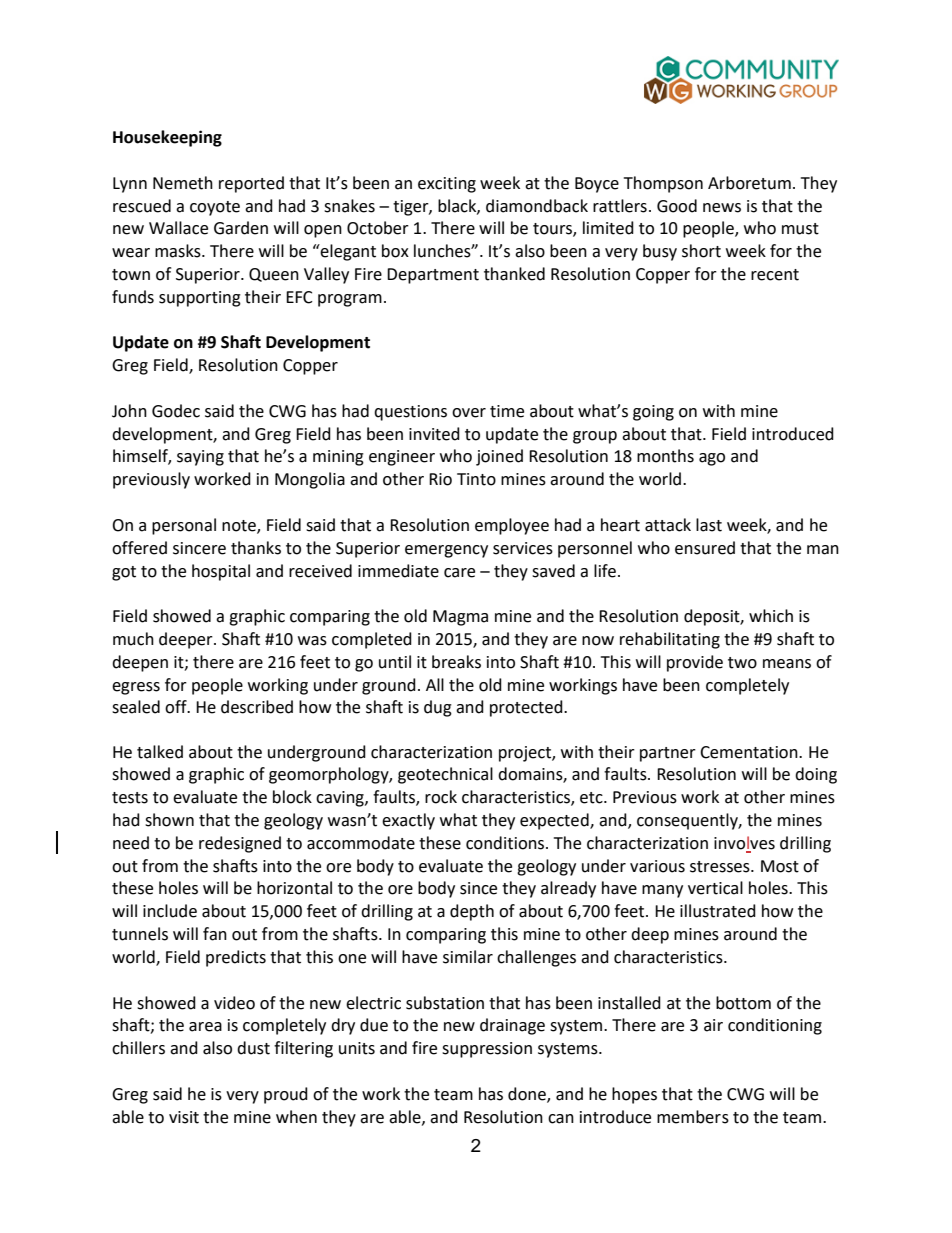 This document has height=1233, width=952. What do you see at coordinates (487, 1050) in the document?
I see `suppression` at bounding box center [487, 1050].
